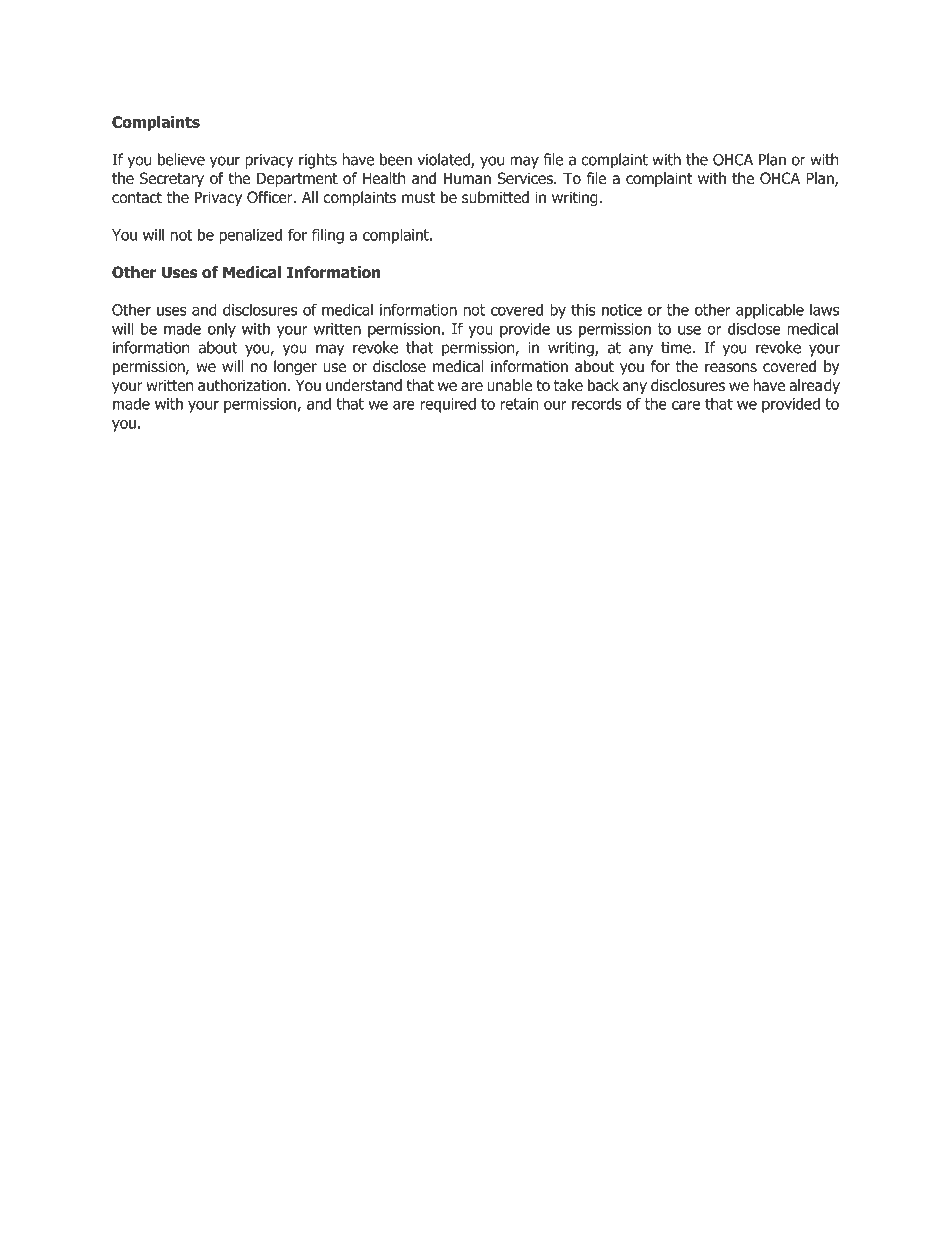 The width and height of the screenshot is (952, 1233). What do you see at coordinates (448, 405) in the screenshot?
I see `required` at bounding box center [448, 405].
